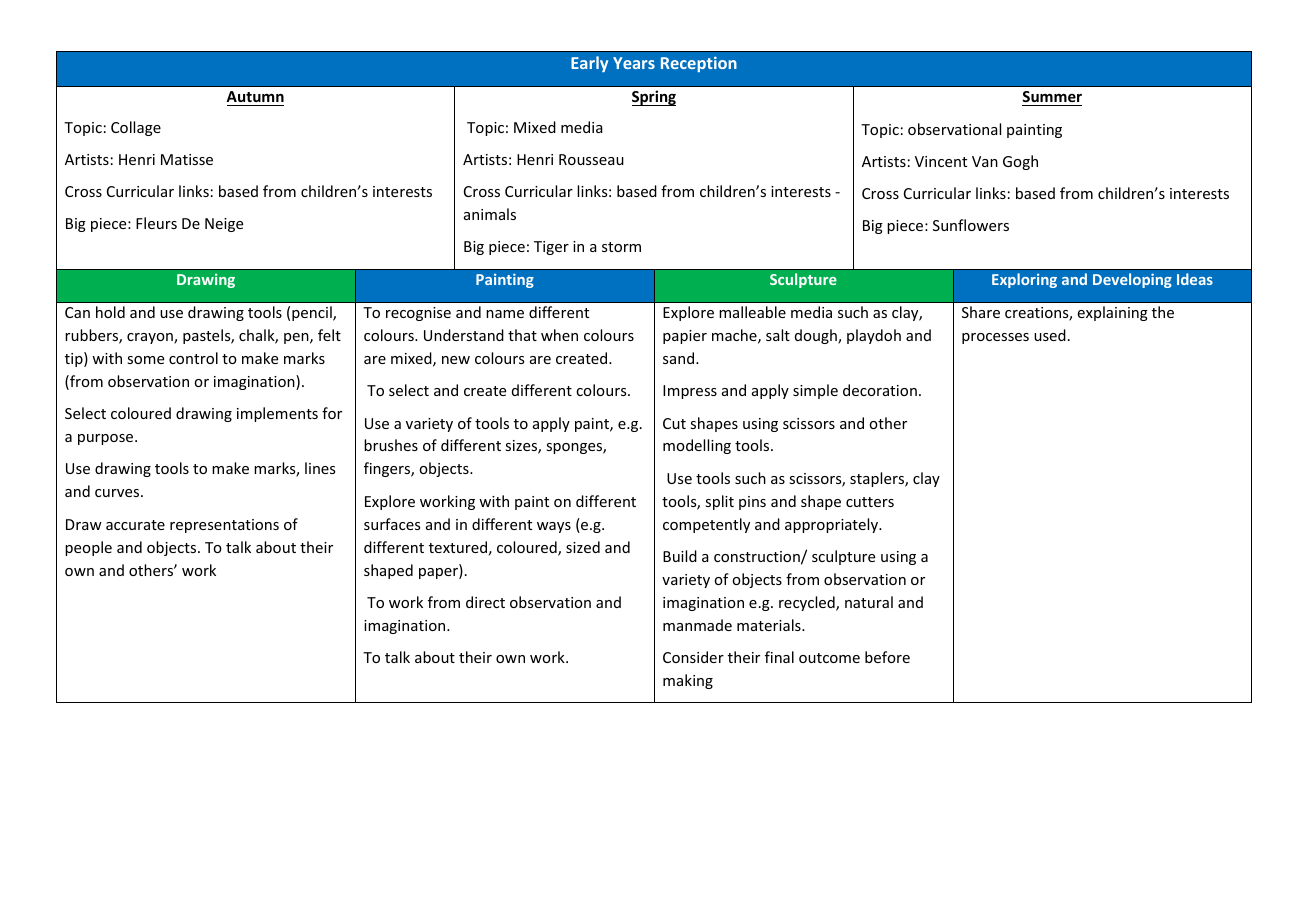 Image resolution: width=1308 pixels, height=924 pixels. I want to click on control, so click(193, 358).
